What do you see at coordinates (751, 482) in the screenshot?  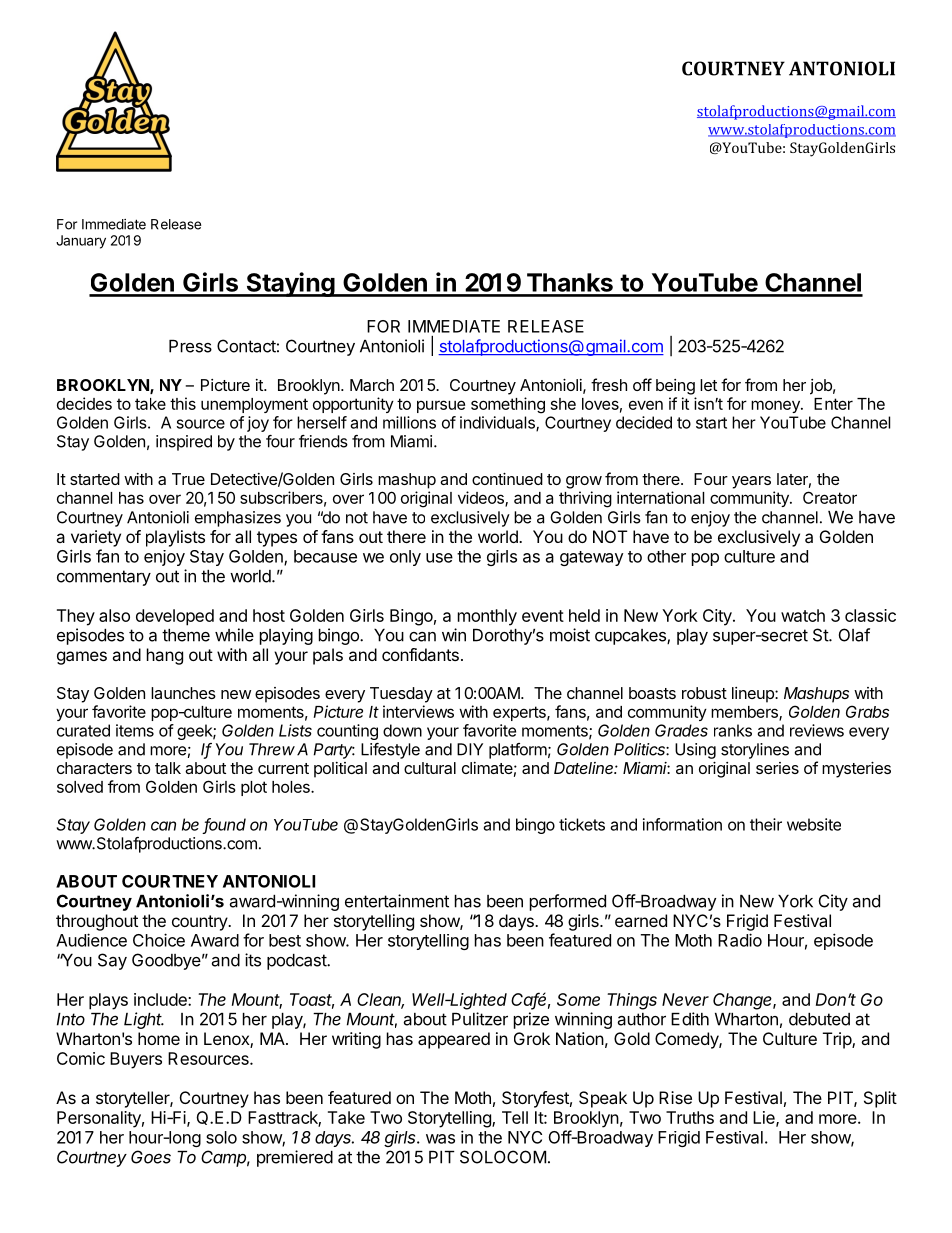 I see `years` at bounding box center [751, 482].
